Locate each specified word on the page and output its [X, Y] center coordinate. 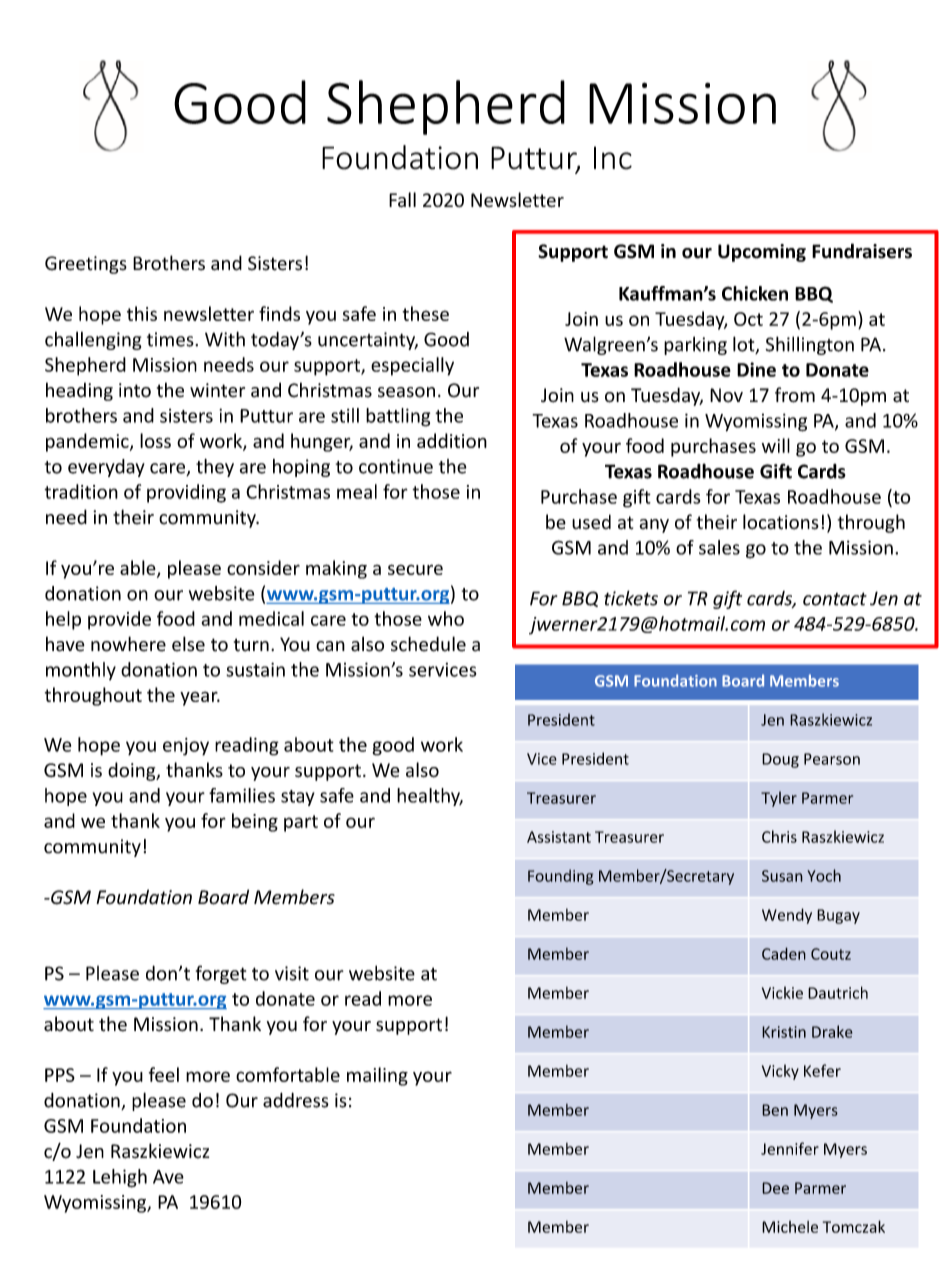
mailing [377, 1076]
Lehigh [120, 1178]
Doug [780, 760]
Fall [402, 199]
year [200, 698]
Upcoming [762, 253]
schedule [428, 644]
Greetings [86, 265]
